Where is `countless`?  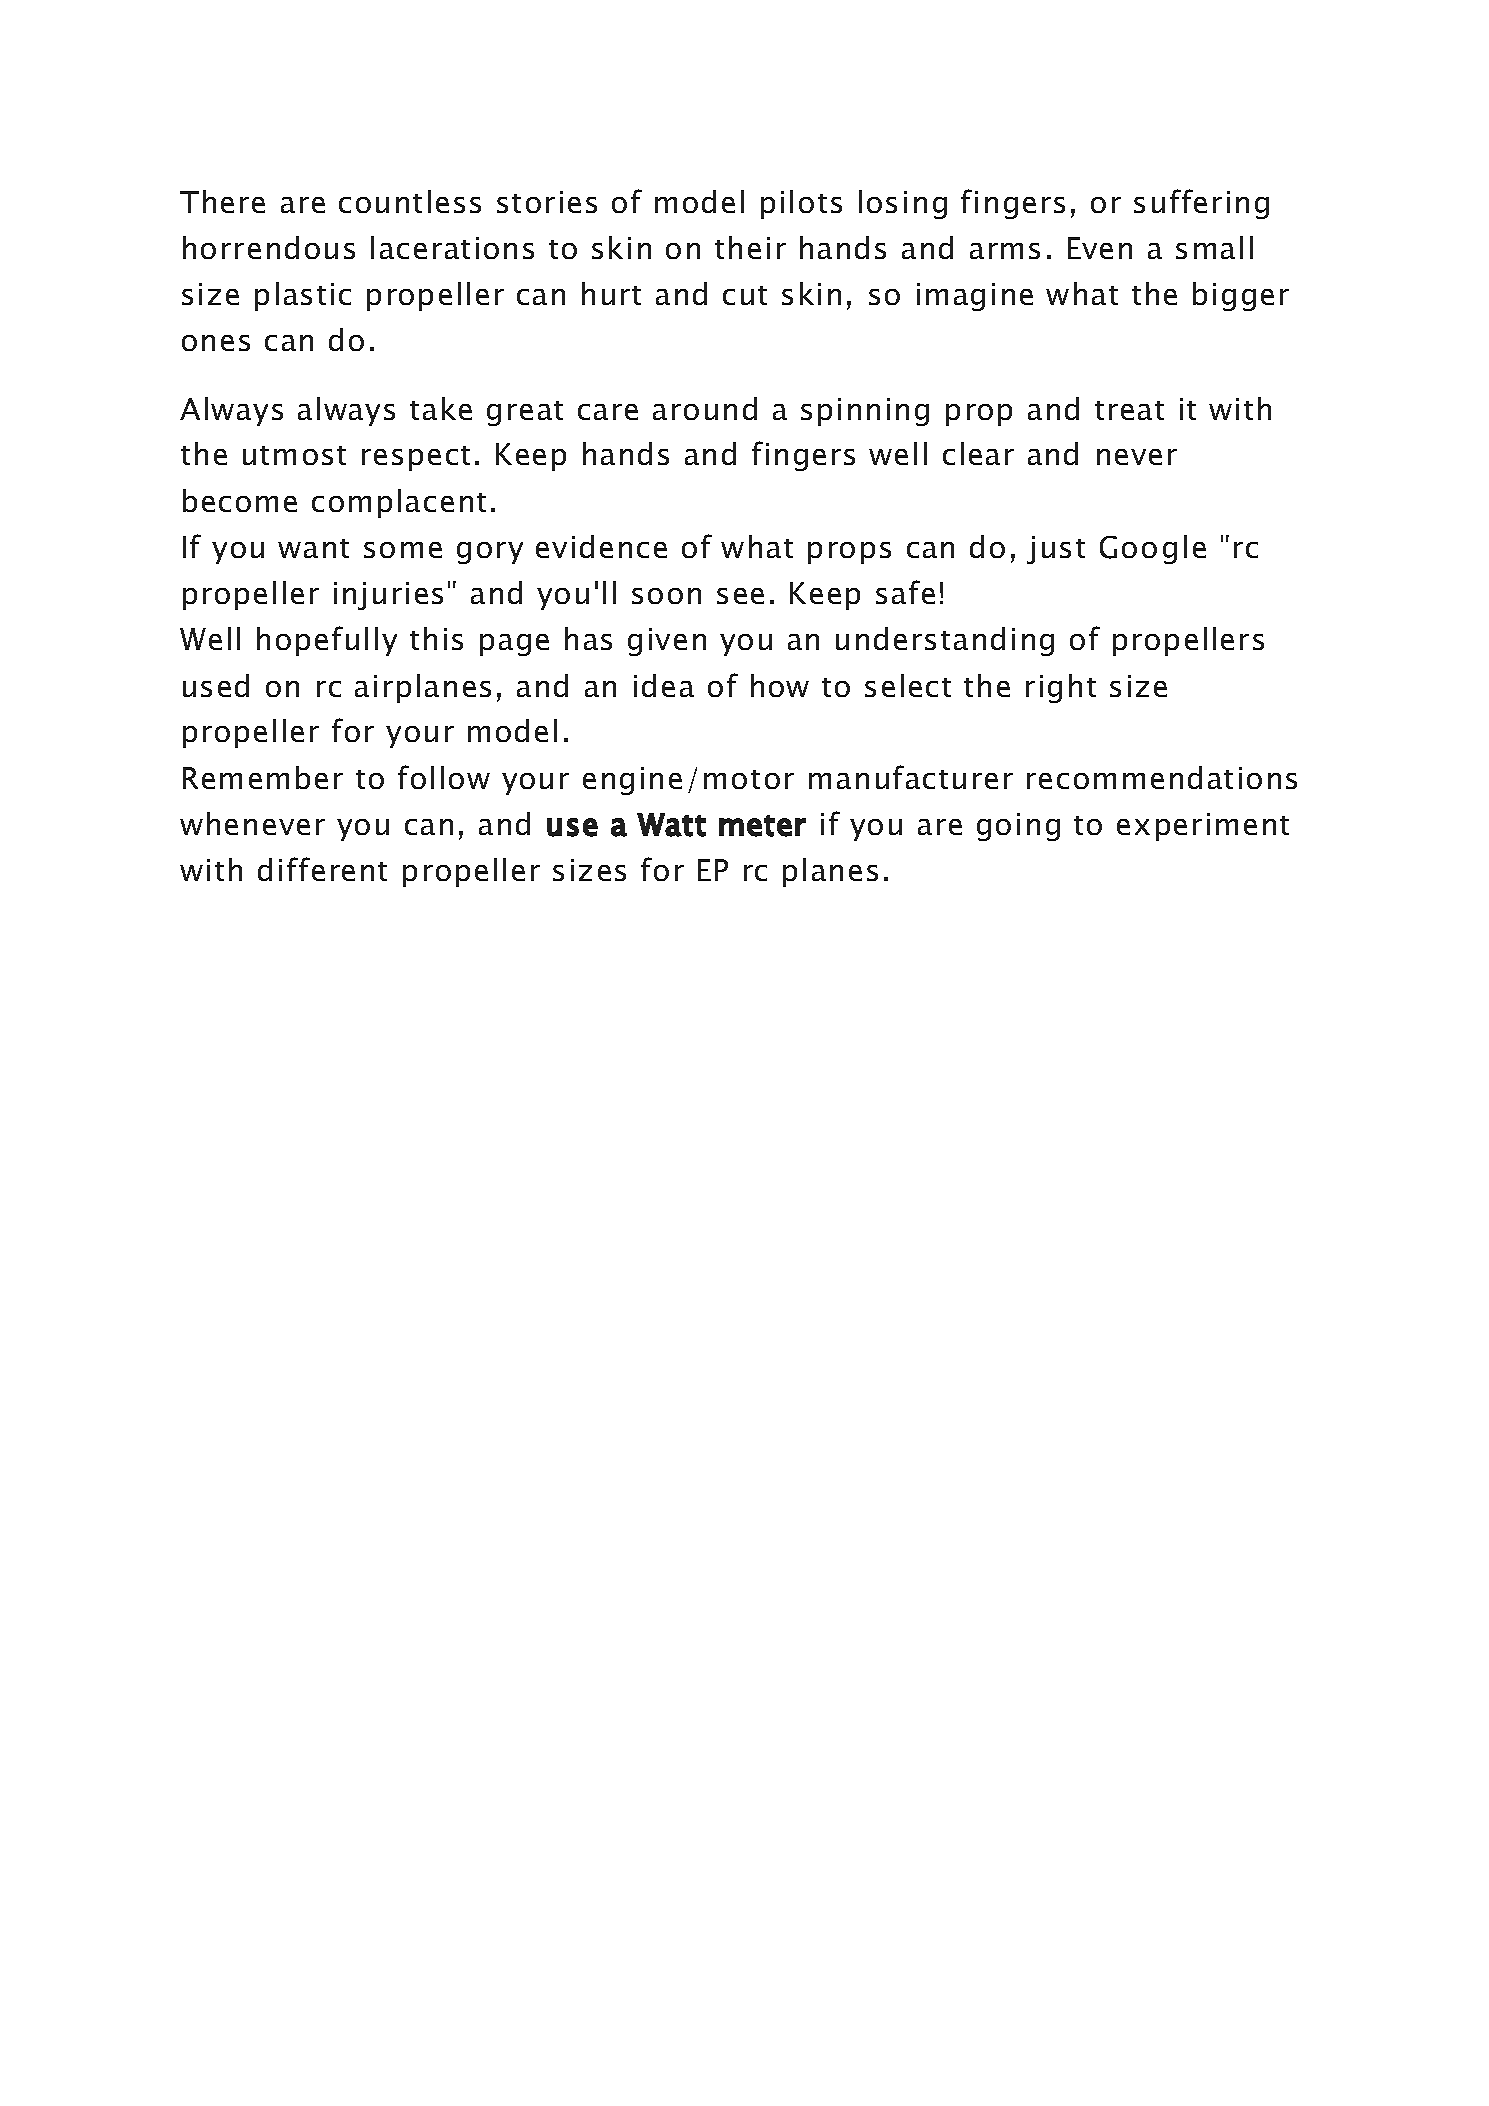
countless is located at coordinates (410, 201).
